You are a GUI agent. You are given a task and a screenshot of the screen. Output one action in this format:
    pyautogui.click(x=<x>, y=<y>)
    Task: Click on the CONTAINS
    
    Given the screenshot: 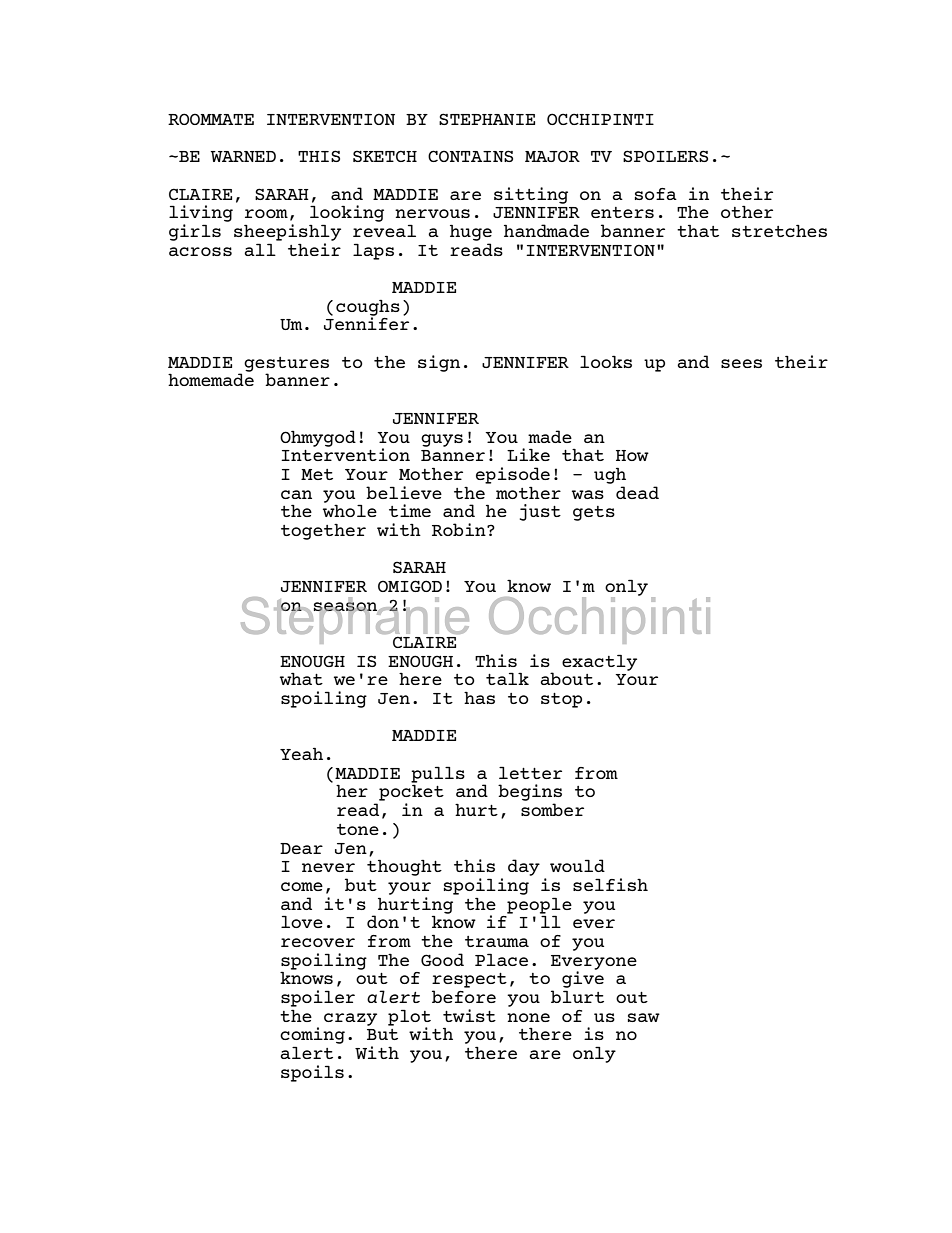 What is the action you would take?
    pyautogui.click(x=470, y=156)
